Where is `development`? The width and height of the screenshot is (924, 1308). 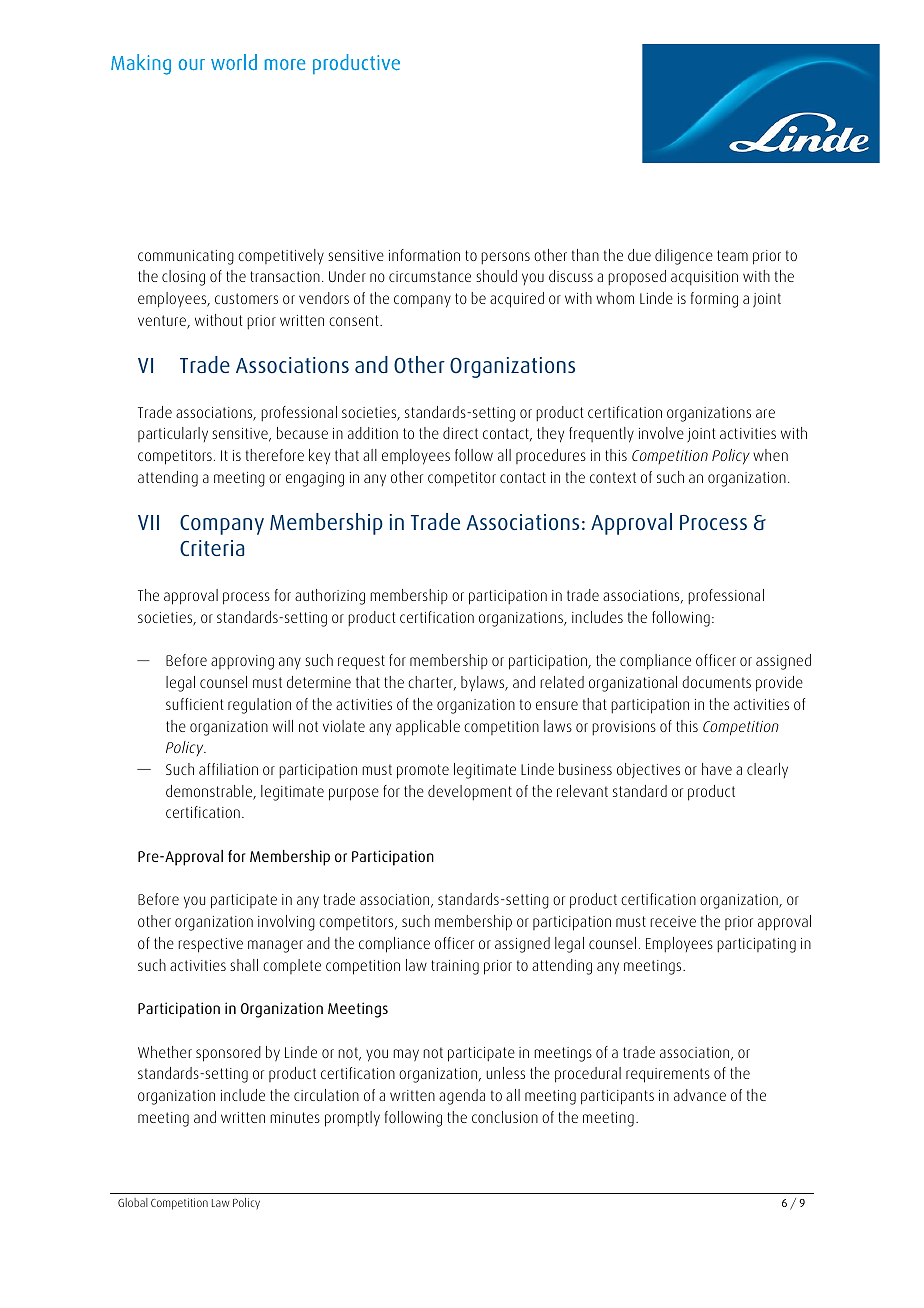 development is located at coordinates (470, 793).
